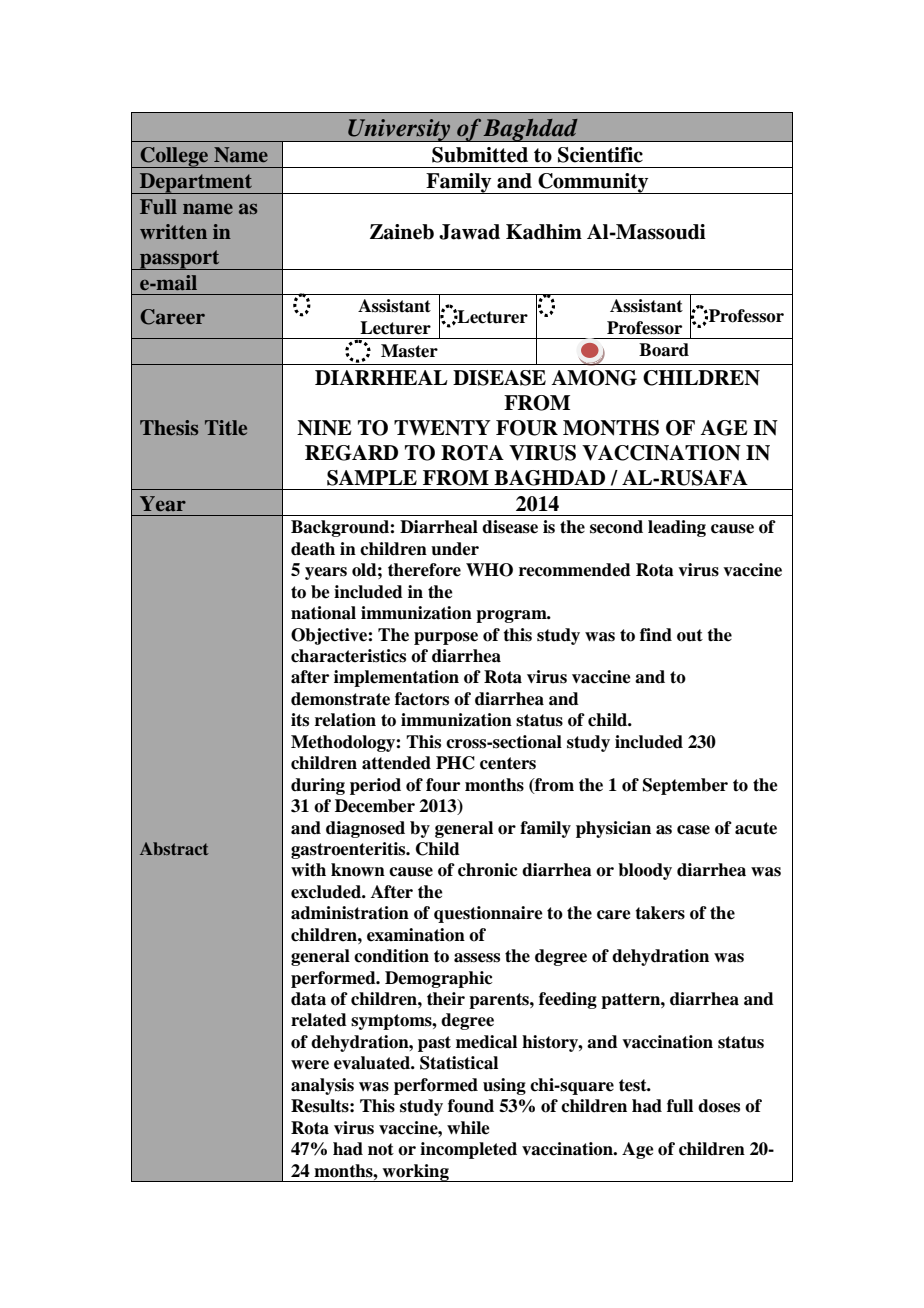 The width and height of the screenshot is (924, 1308). Describe the element at coordinates (455, 549) in the screenshot. I see `under` at that location.
